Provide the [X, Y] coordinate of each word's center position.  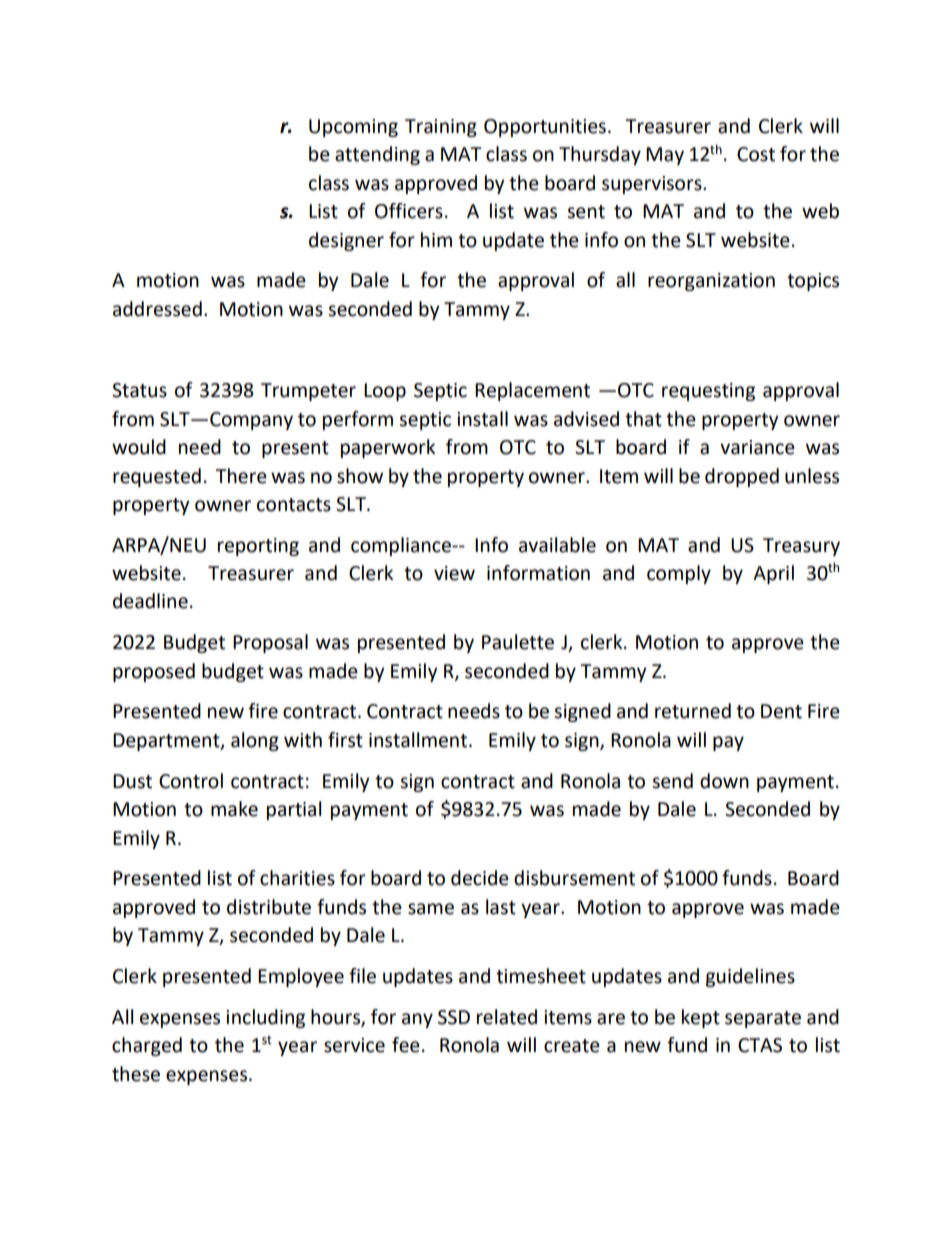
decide [480, 878]
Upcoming [353, 128]
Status [139, 390]
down [724, 781]
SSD [454, 1017]
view [454, 573]
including [265, 1018]
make [234, 809]
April [773, 574]
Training [441, 128]
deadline [150, 601]
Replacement [532, 391]
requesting [708, 392]
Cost [756, 154]
